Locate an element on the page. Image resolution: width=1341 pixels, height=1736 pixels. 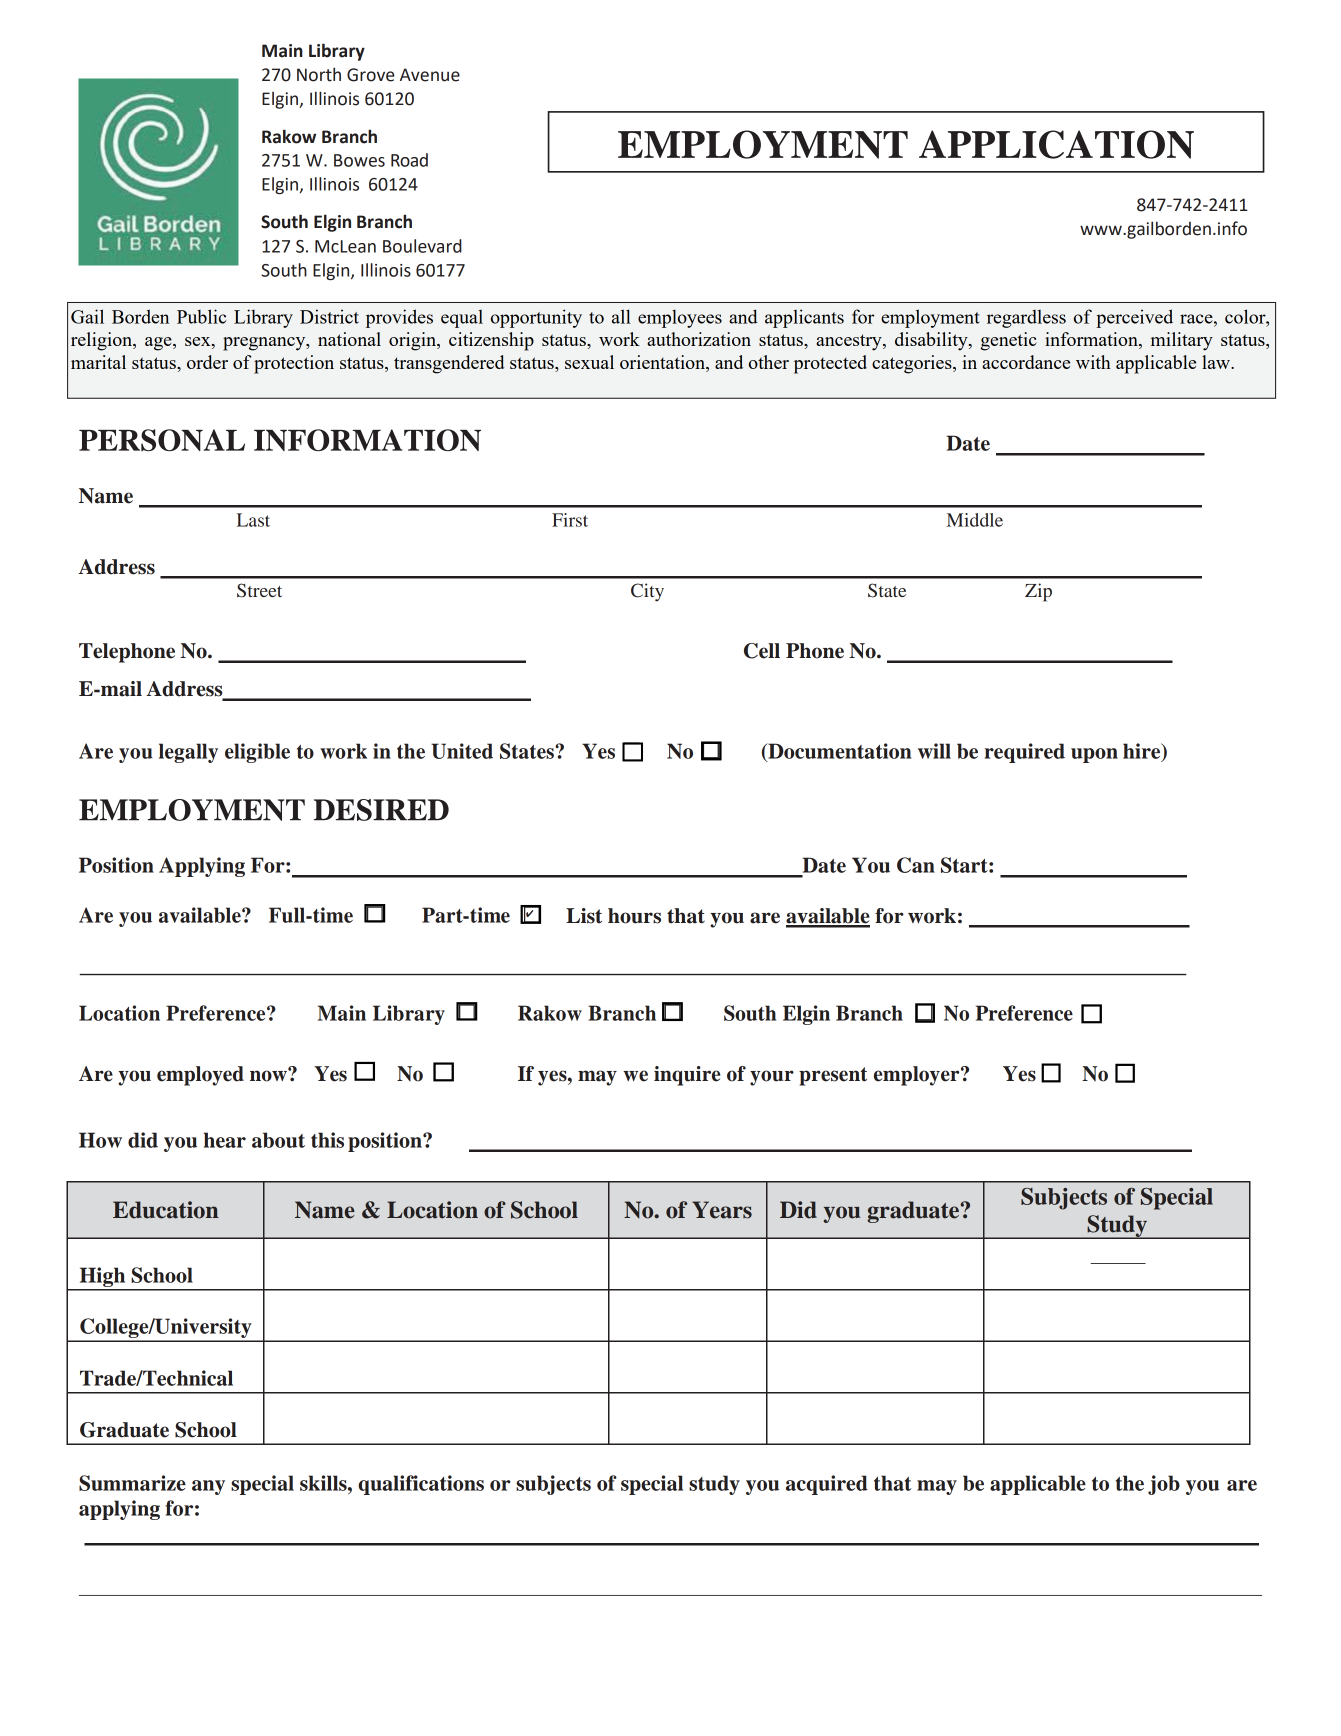
City is located at coordinates (647, 592).
